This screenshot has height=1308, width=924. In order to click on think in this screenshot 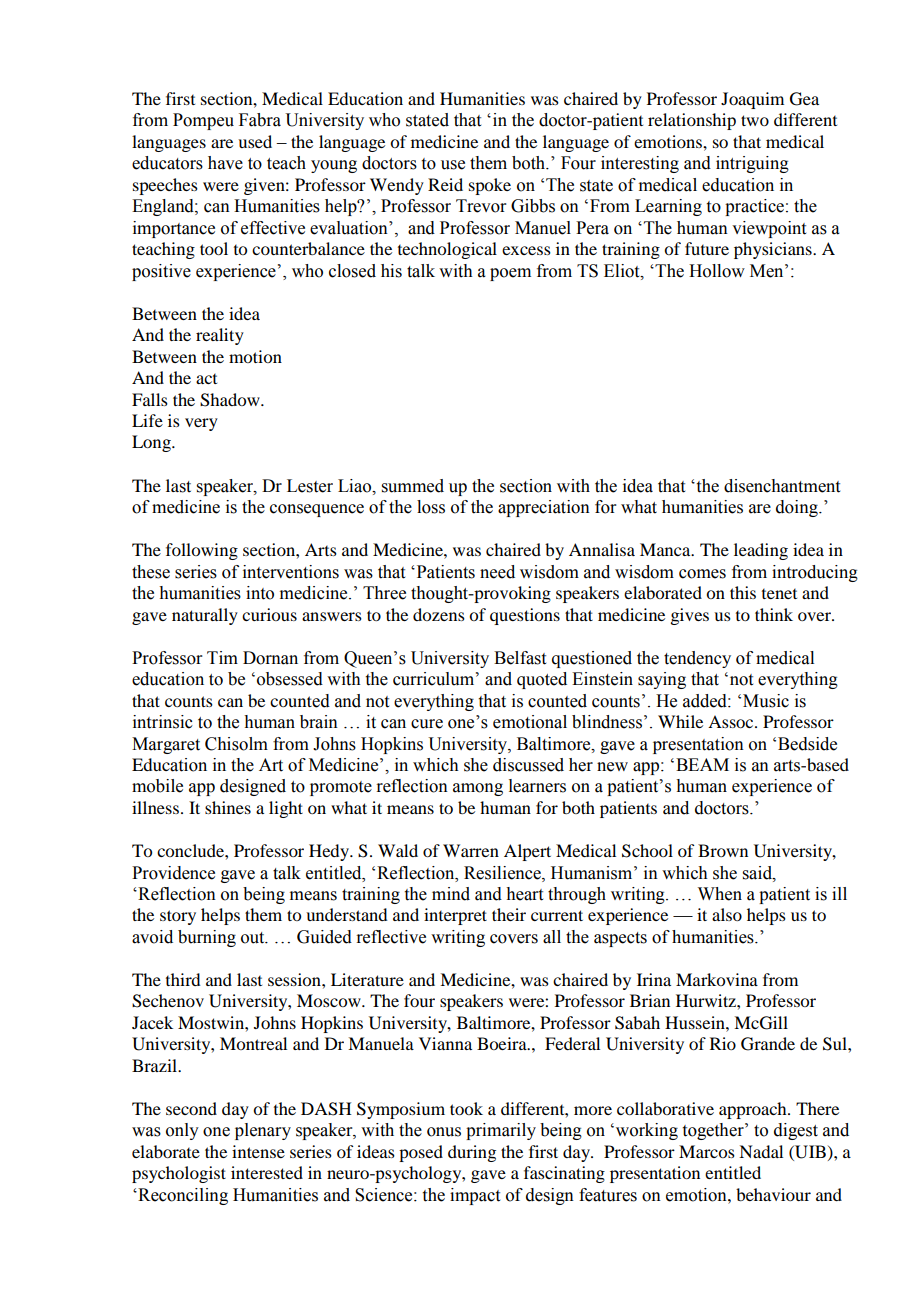, I will do `click(774, 614)`.
